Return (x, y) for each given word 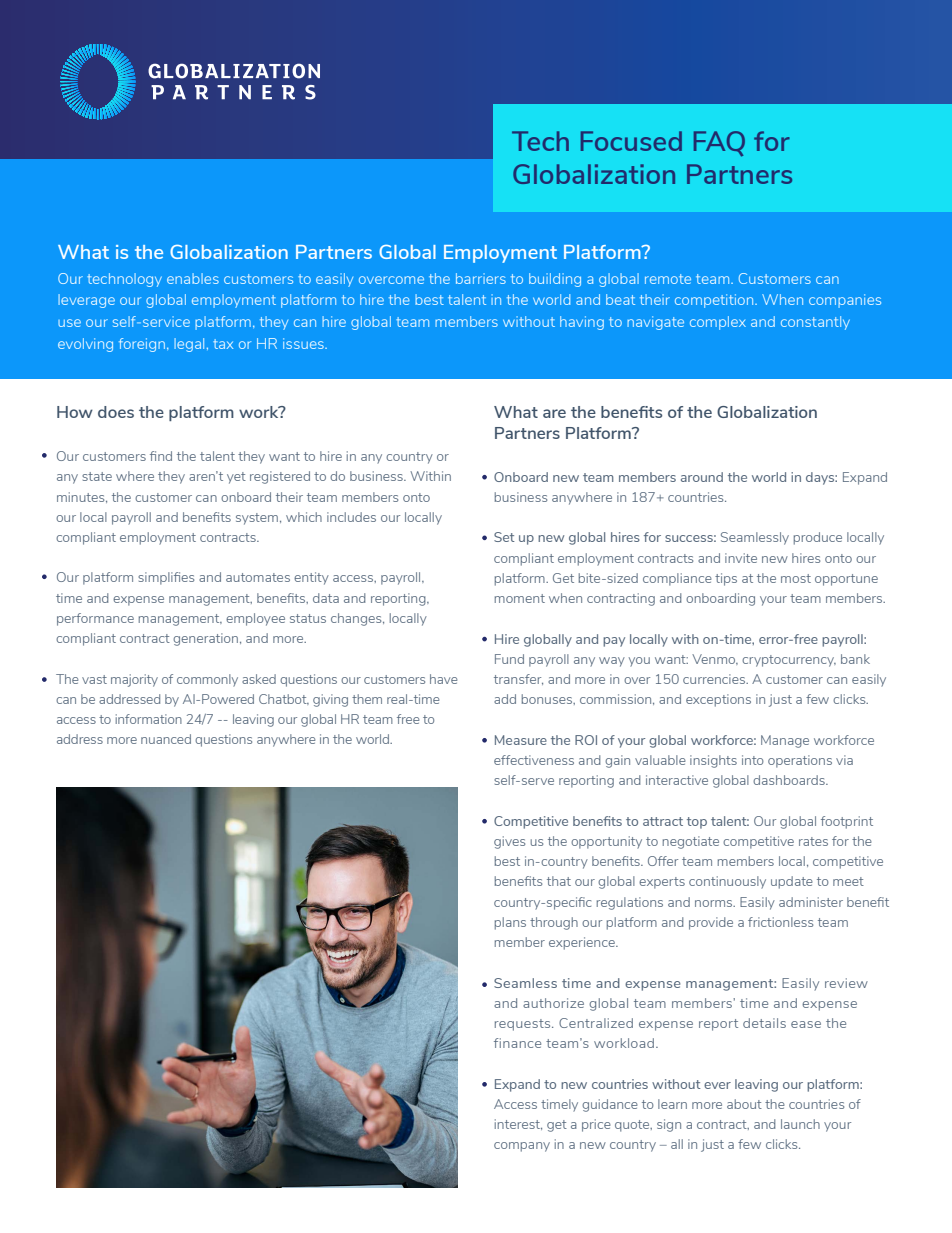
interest (518, 1124)
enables (193, 278)
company (522, 1147)
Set (504, 537)
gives (509, 842)
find (161, 456)
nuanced (166, 739)
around (702, 477)
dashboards (790, 780)
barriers (481, 278)
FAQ (719, 144)
